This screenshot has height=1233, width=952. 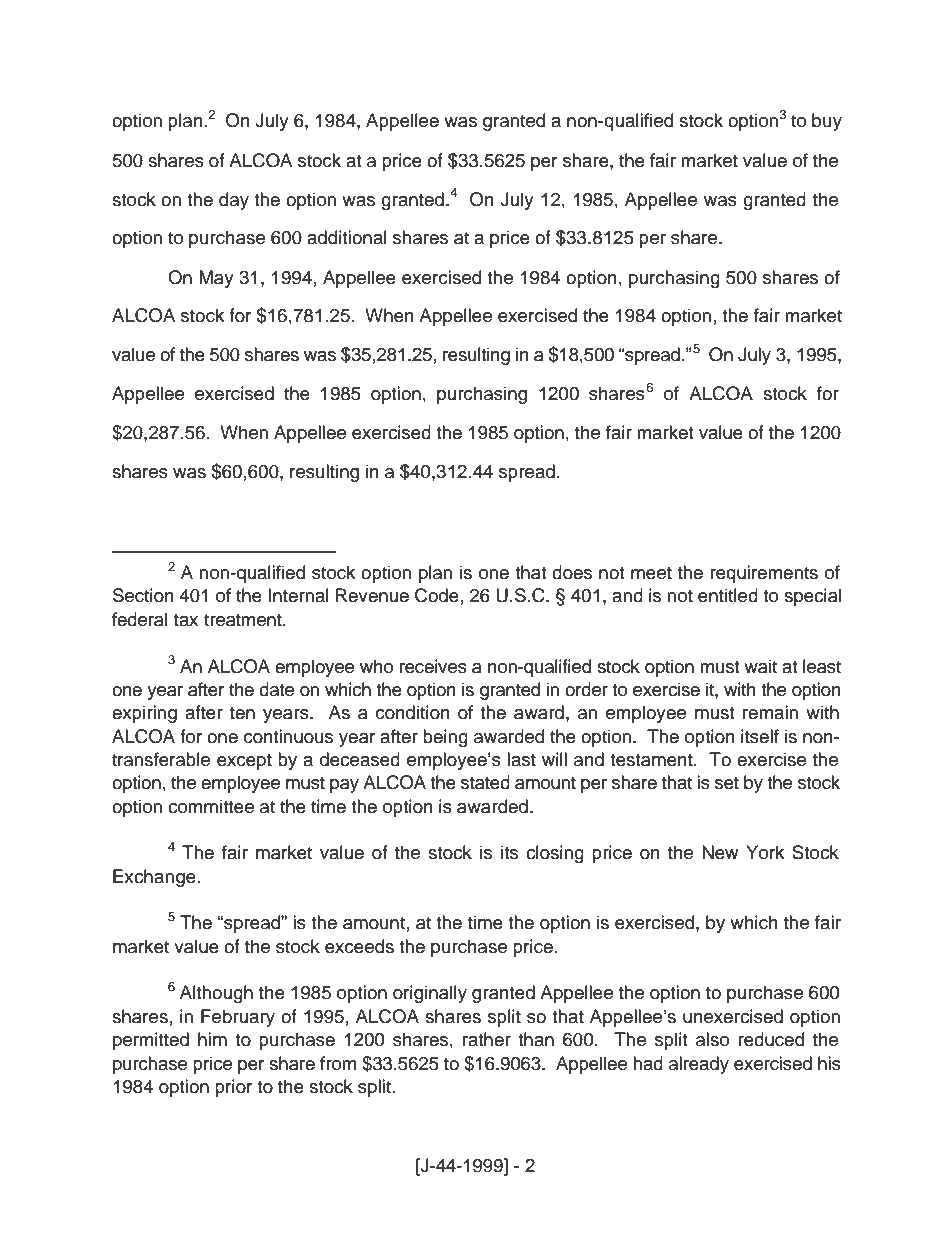 I want to click on requirements, so click(x=764, y=574).
